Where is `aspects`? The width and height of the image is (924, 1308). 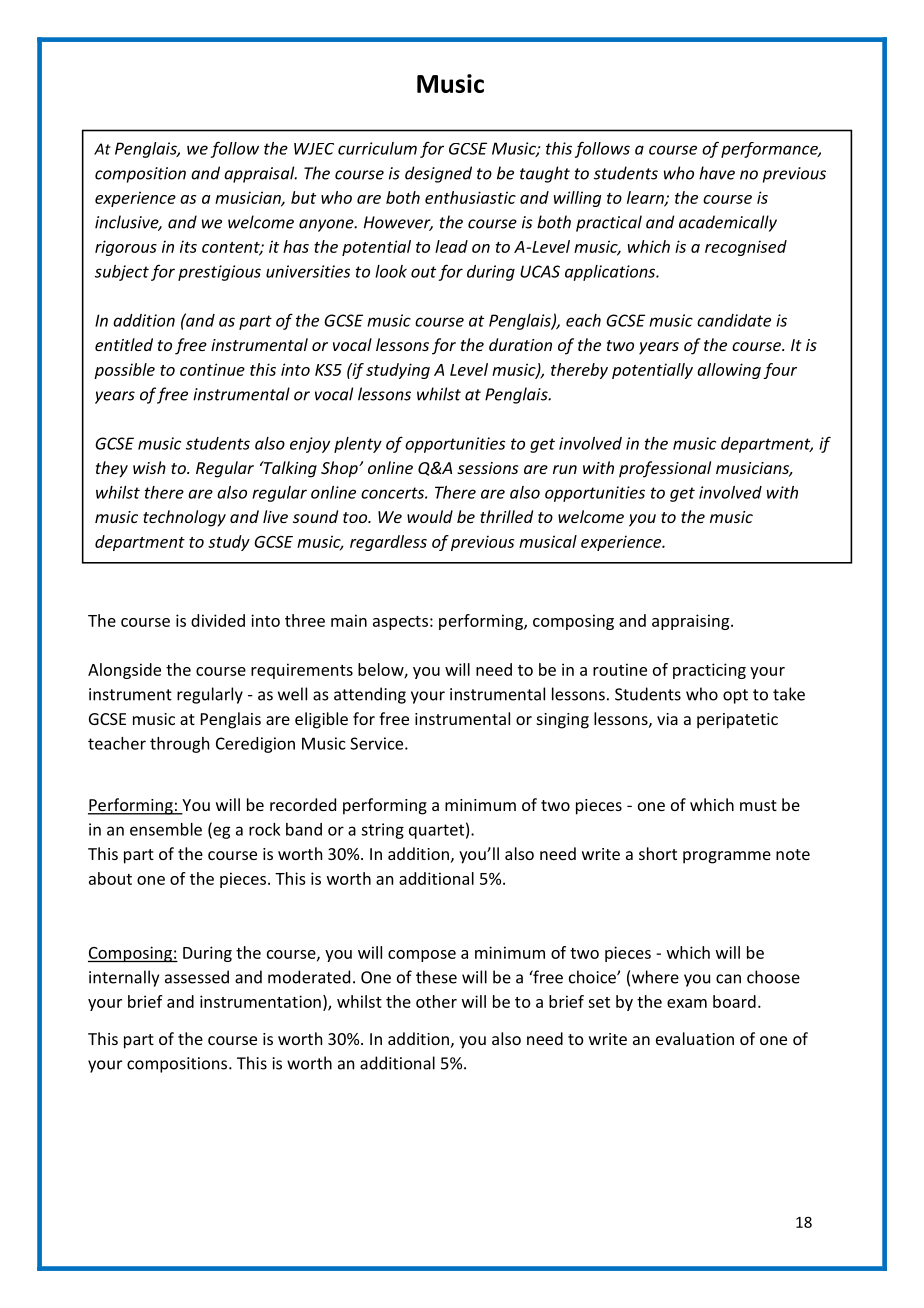 aspects is located at coordinates (400, 623).
